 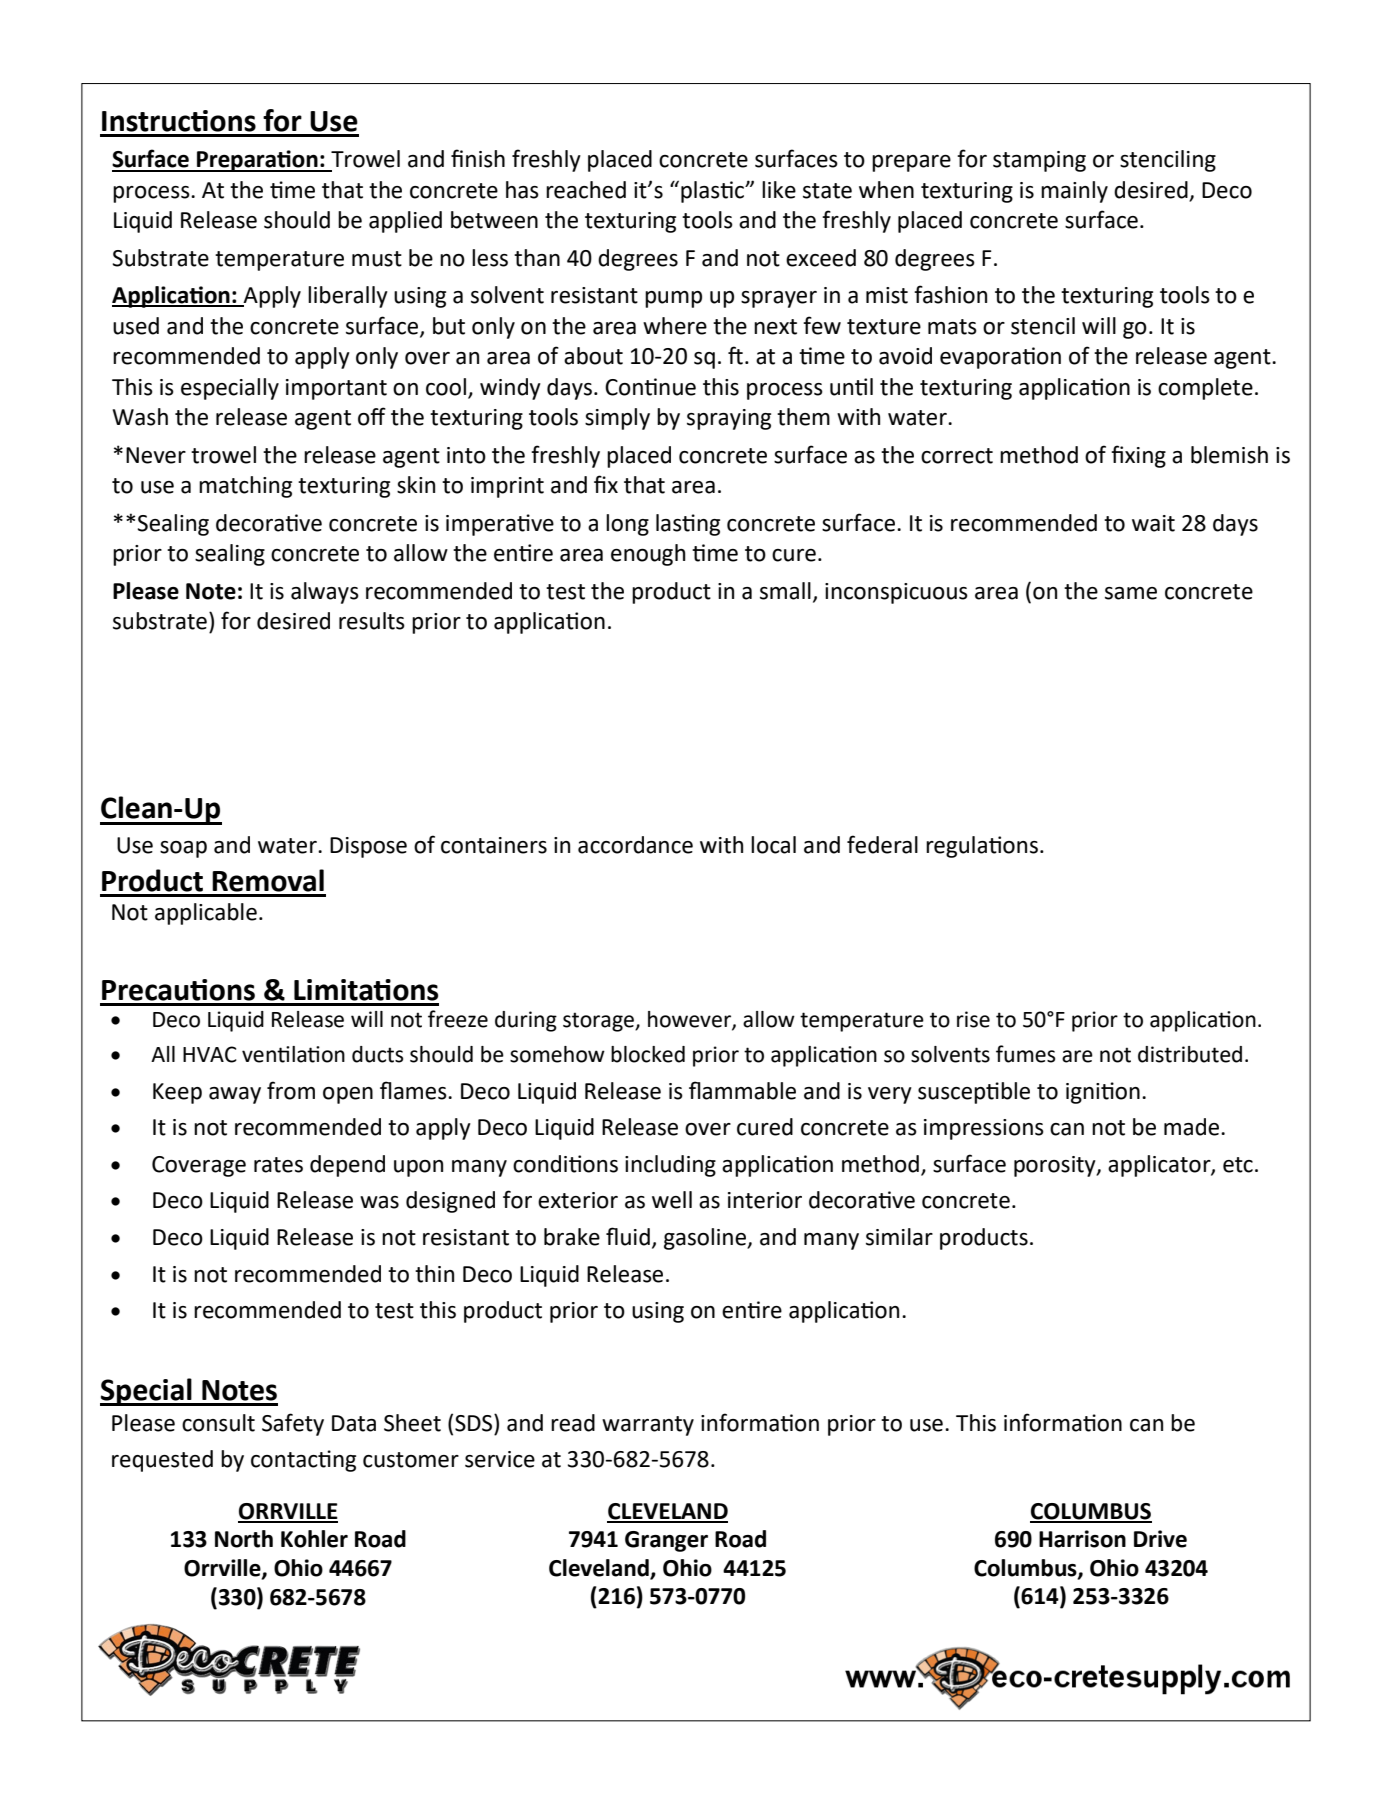 I want to click on regulations, so click(x=982, y=847).
